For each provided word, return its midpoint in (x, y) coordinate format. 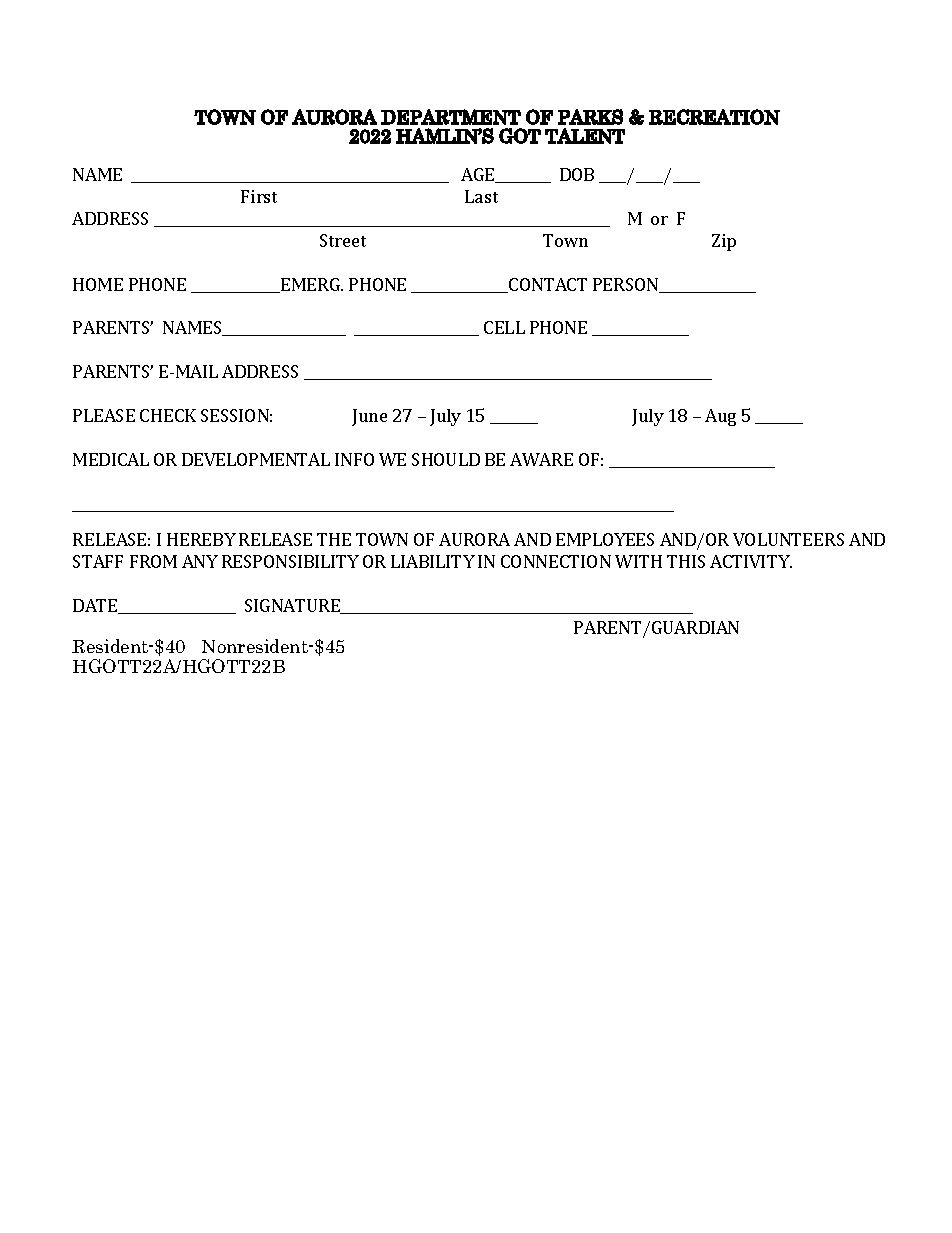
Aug (720, 417)
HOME (98, 284)
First (259, 196)
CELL (504, 327)
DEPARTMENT (451, 117)
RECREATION (714, 117)
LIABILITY (433, 561)
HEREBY (201, 539)
